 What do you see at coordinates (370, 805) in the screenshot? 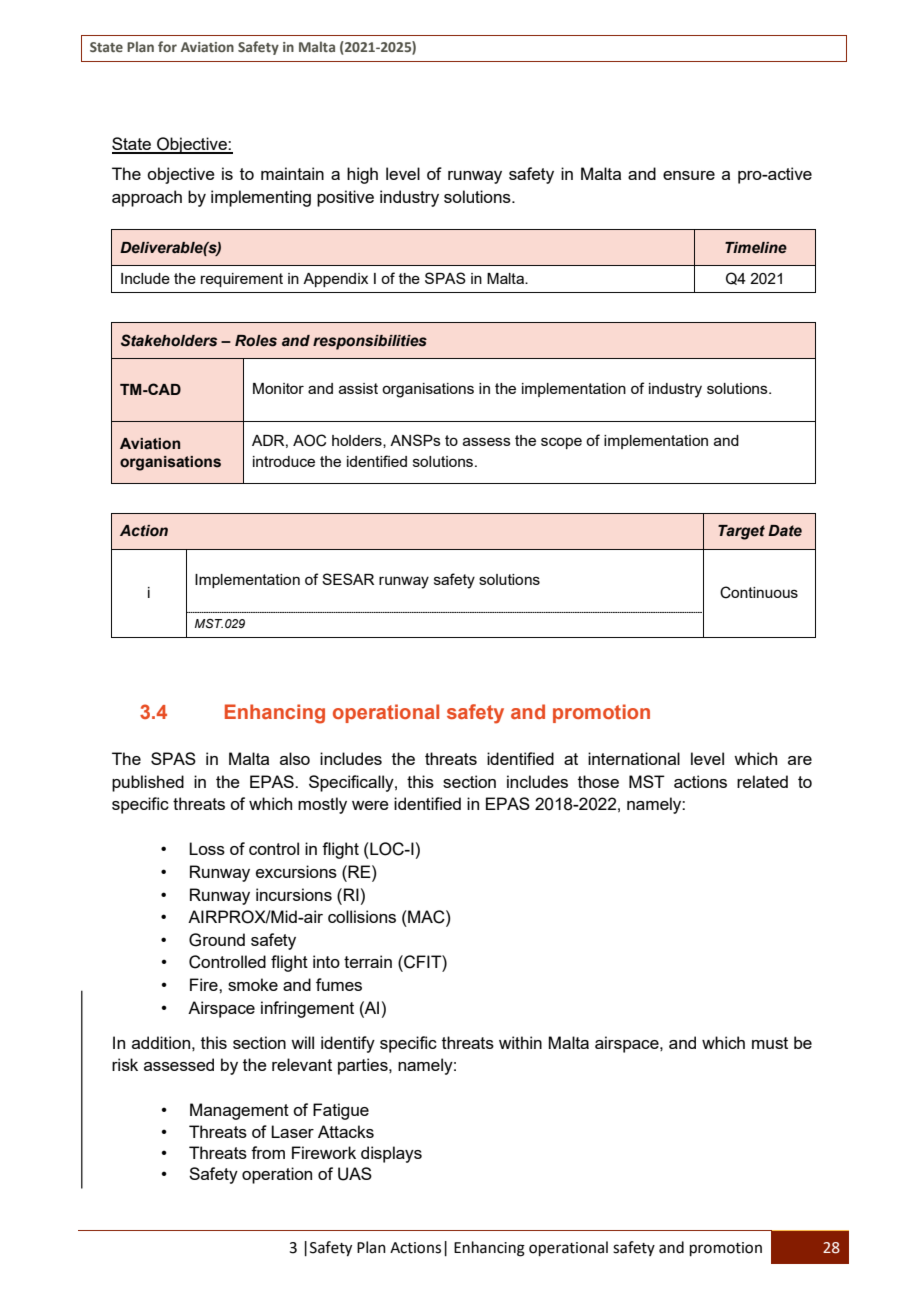
I see `were` at bounding box center [370, 805].
